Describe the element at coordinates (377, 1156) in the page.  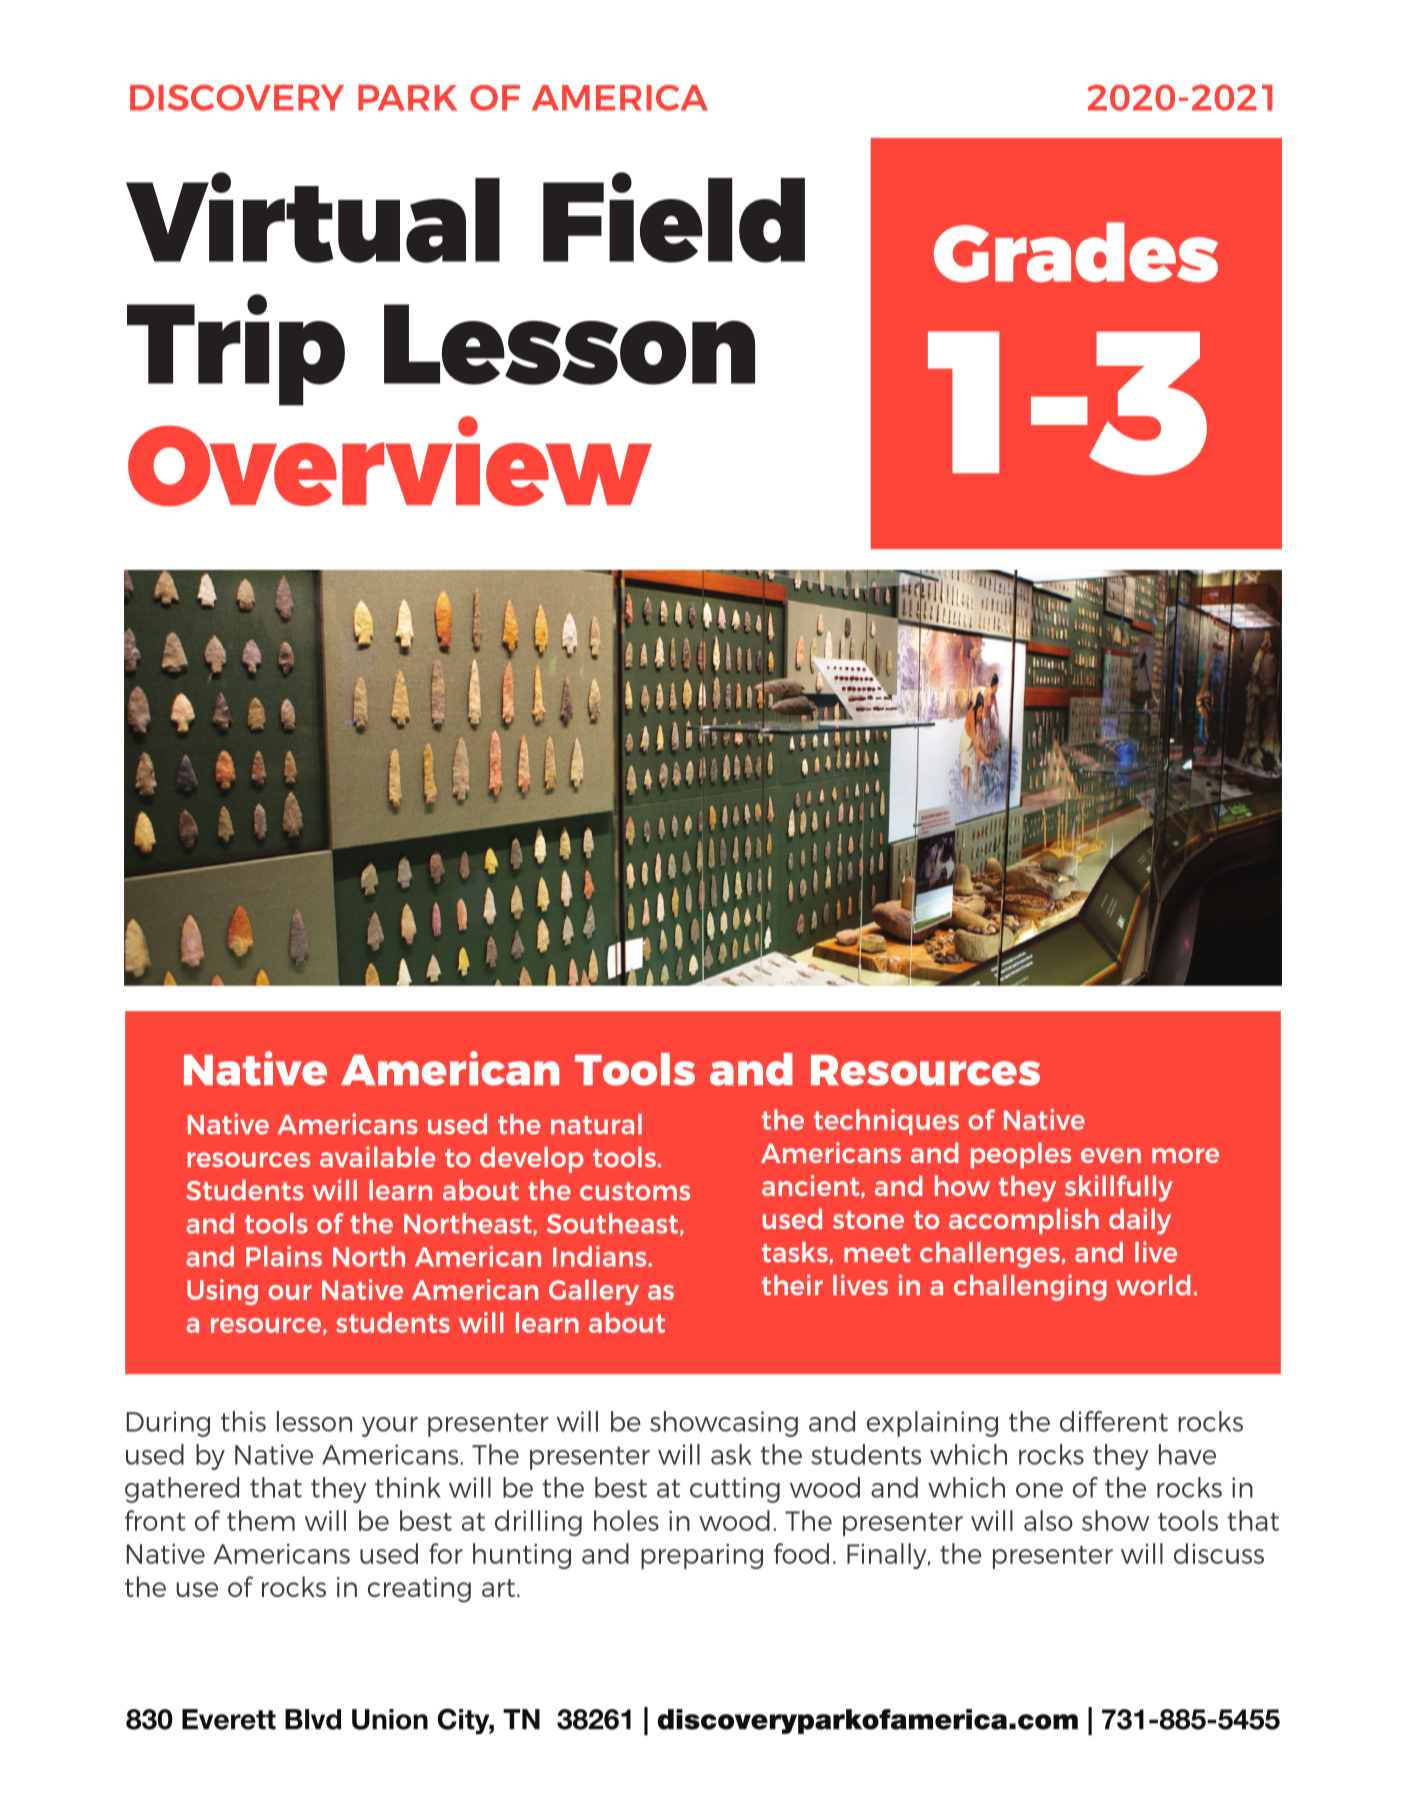
I see `available` at that location.
